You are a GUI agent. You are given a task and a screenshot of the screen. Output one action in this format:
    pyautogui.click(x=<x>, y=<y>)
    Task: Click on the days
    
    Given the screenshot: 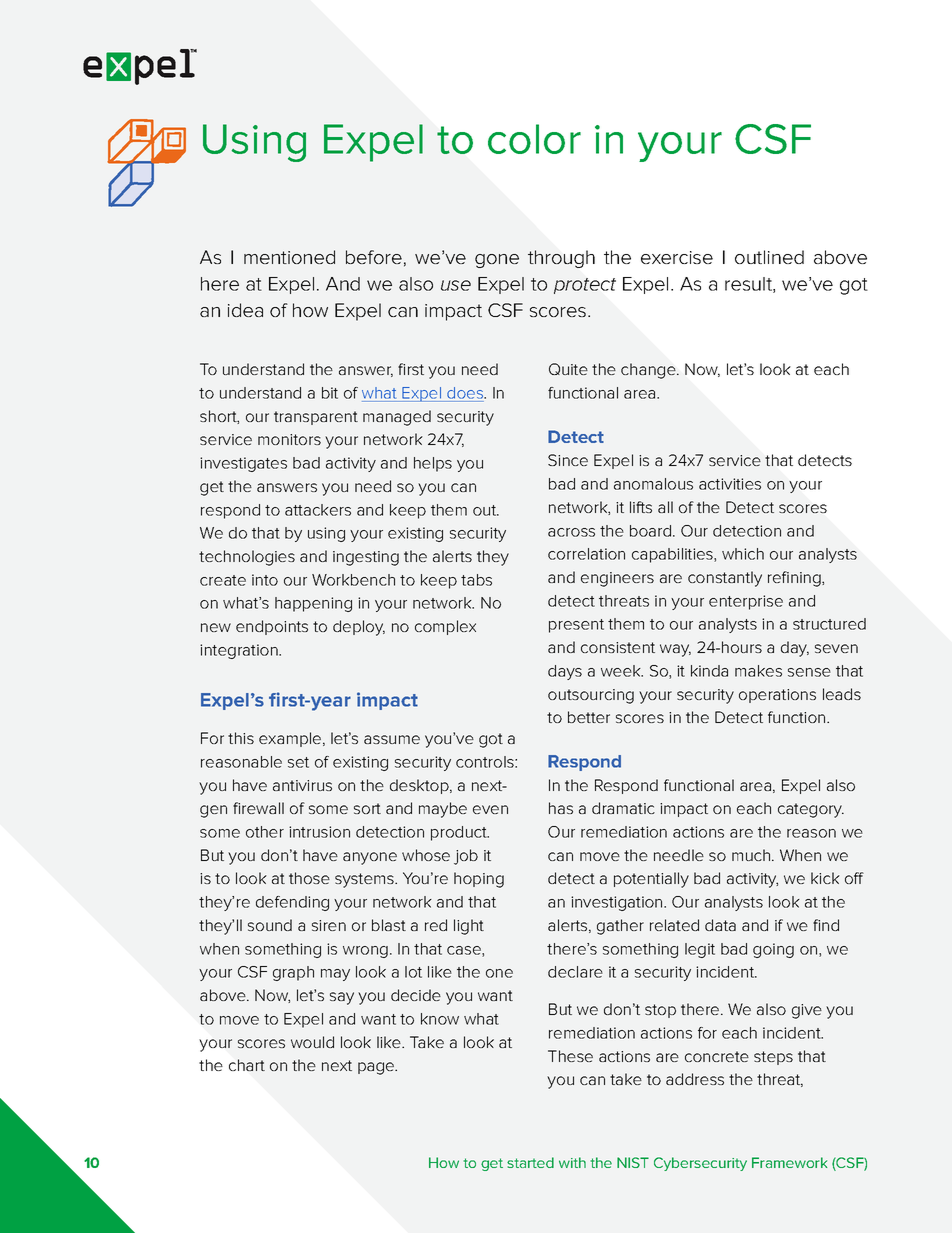 What is the action you would take?
    pyautogui.click(x=565, y=672)
